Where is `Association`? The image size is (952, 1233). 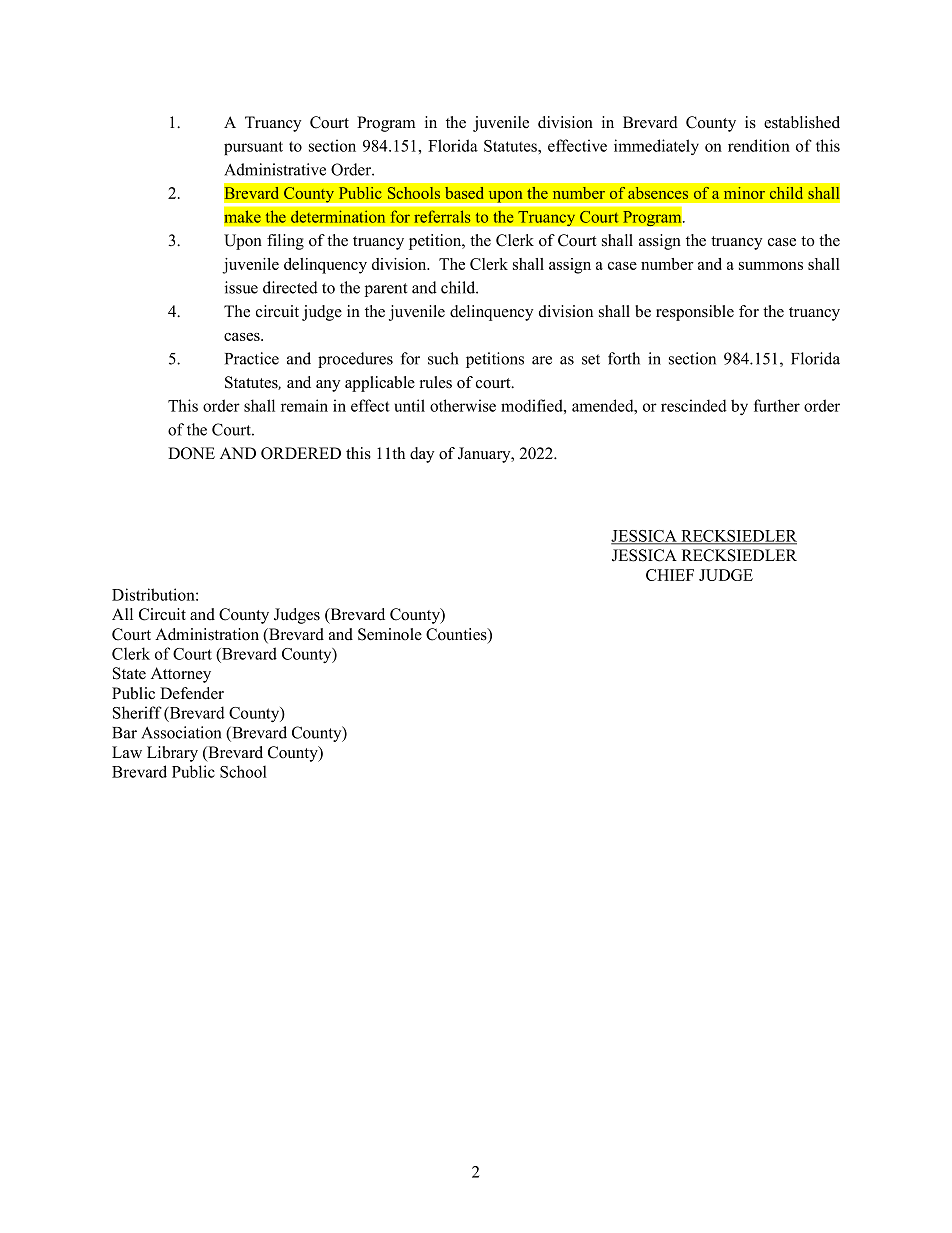 Association is located at coordinates (181, 732).
